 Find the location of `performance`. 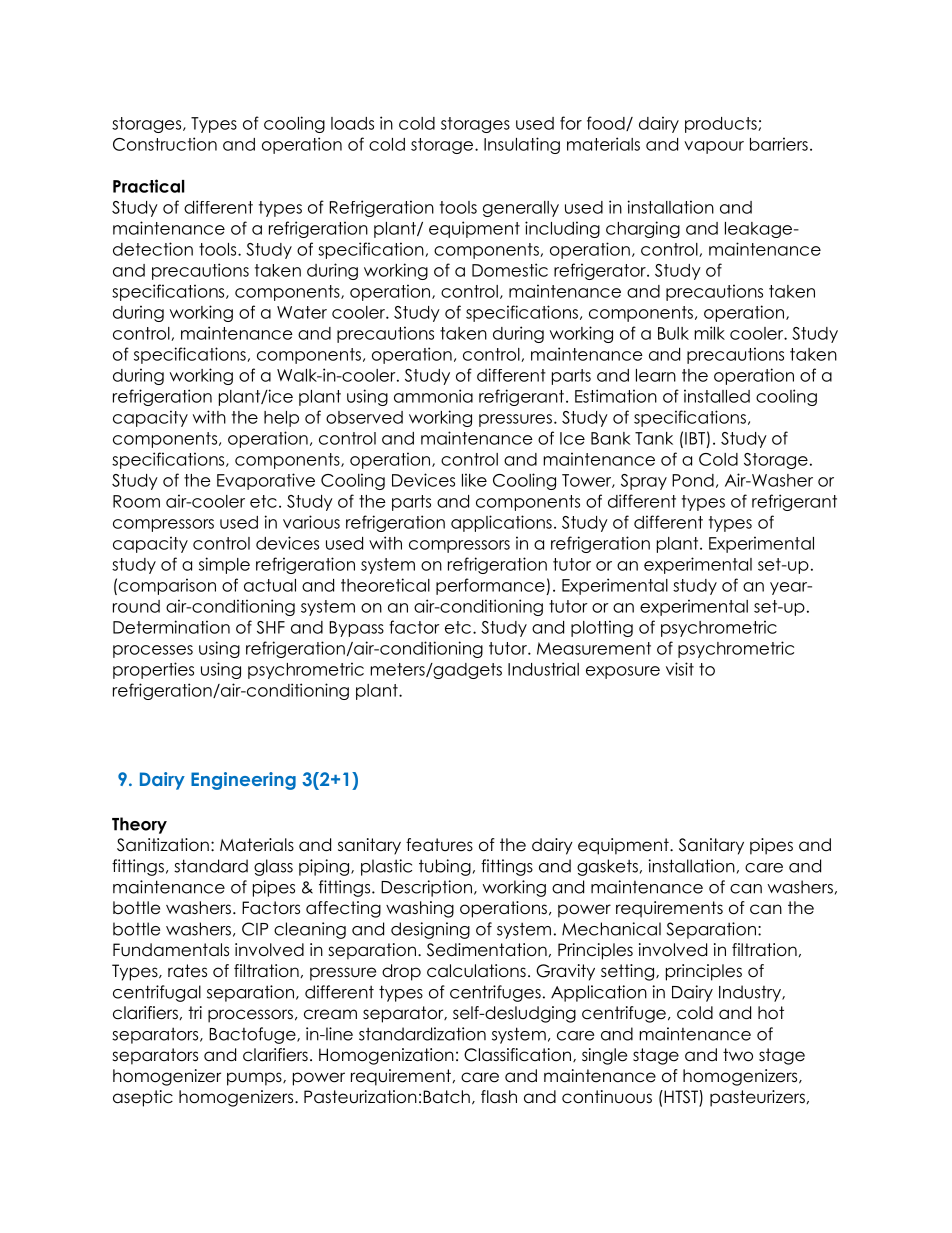

performance is located at coordinates (491, 586).
